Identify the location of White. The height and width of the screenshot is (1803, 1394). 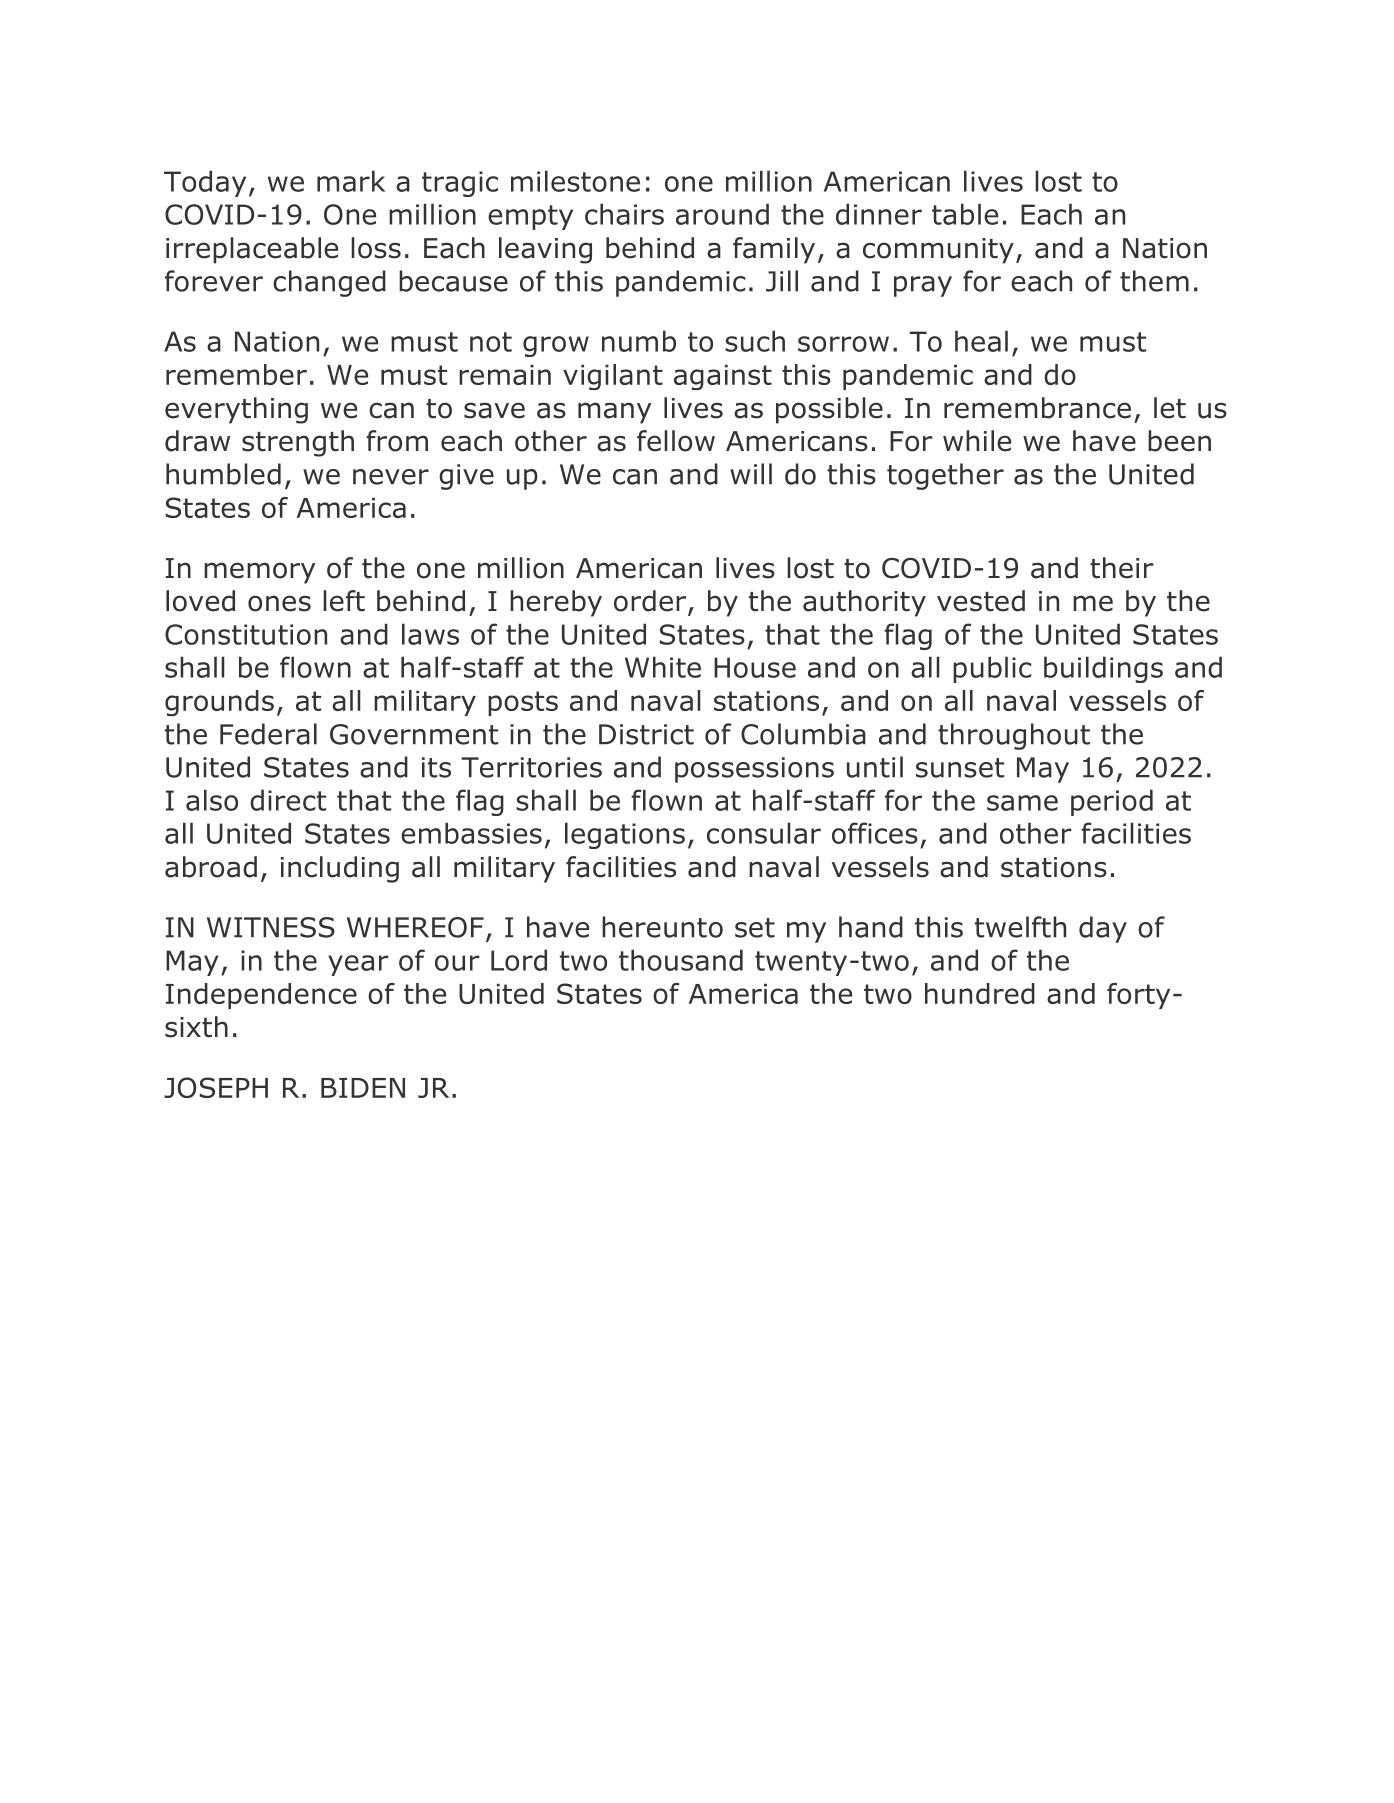
(663, 667).
